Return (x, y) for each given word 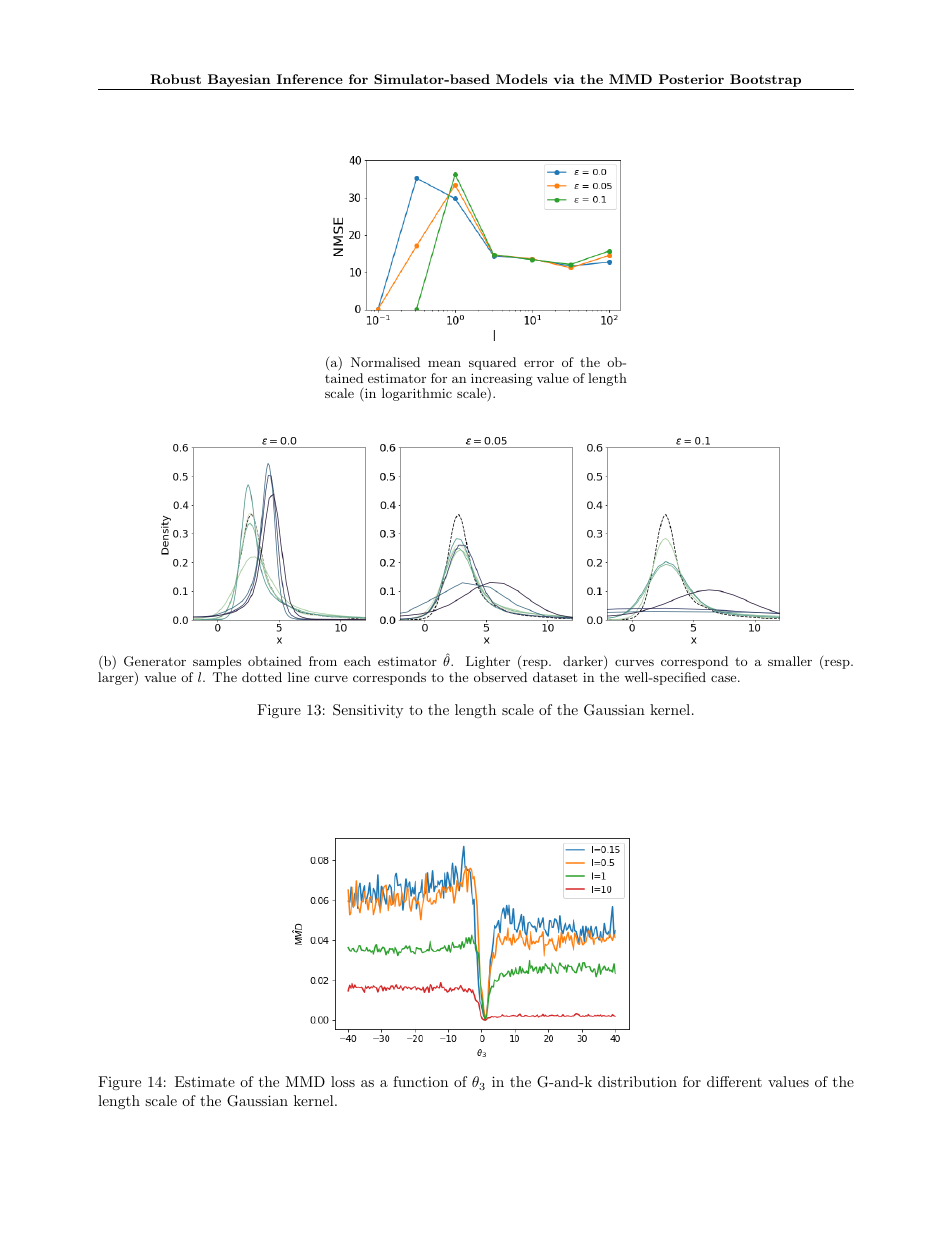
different (734, 1081)
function (420, 1081)
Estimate (205, 1081)
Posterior (691, 79)
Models (521, 79)
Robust (175, 79)
